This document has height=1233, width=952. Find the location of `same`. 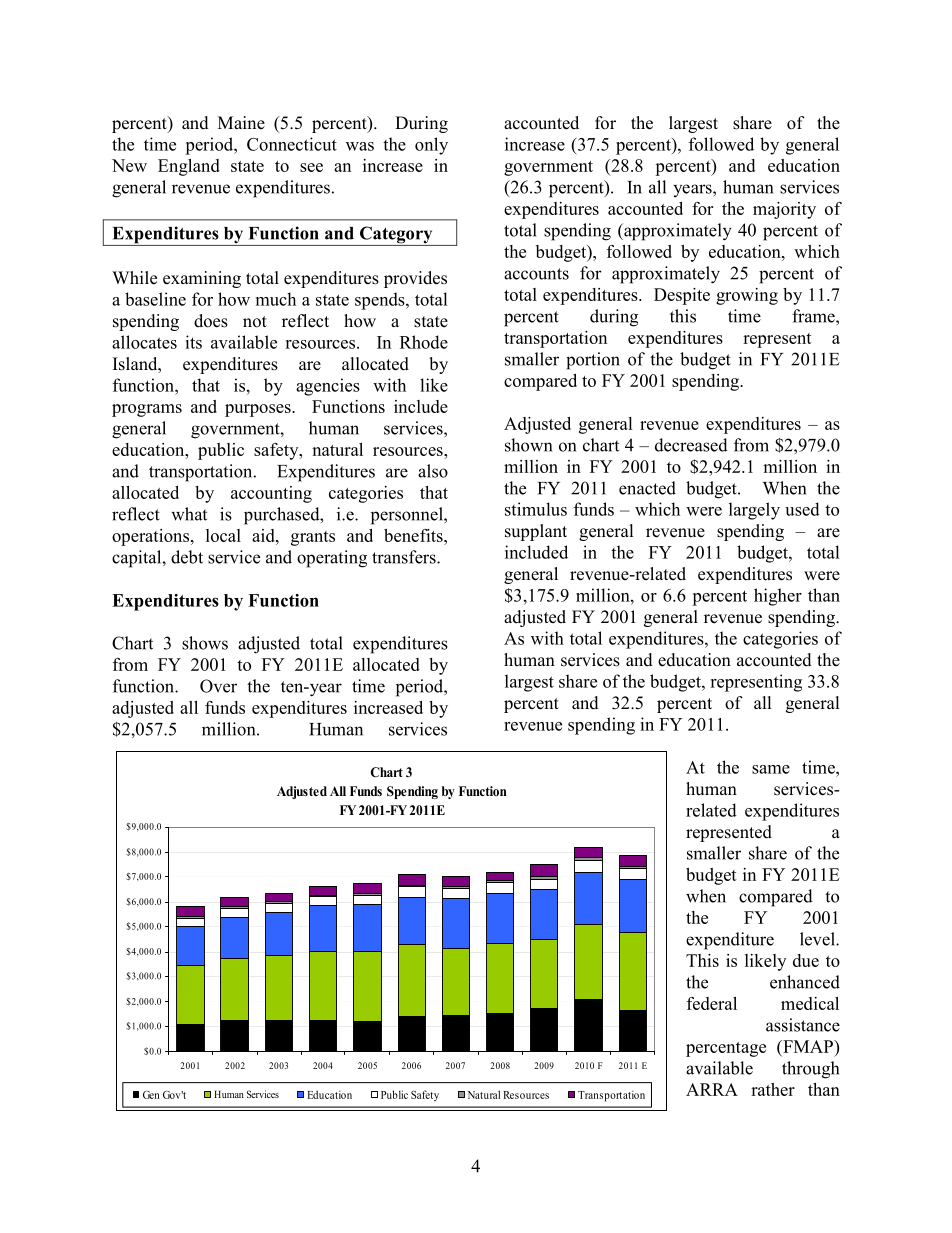

same is located at coordinates (771, 769).
